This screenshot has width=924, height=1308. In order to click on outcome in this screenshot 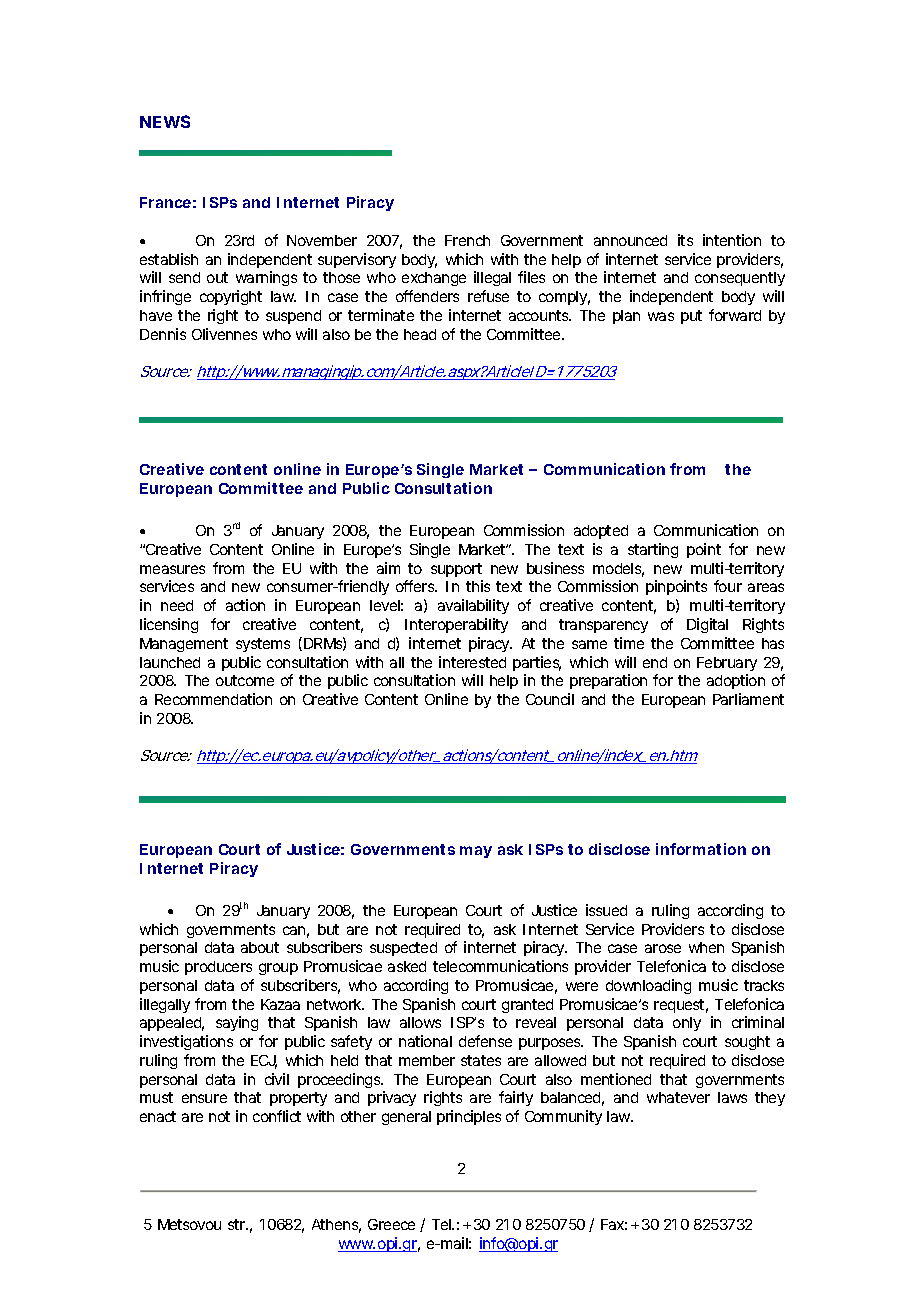, I will do `click(245, 680)`.
